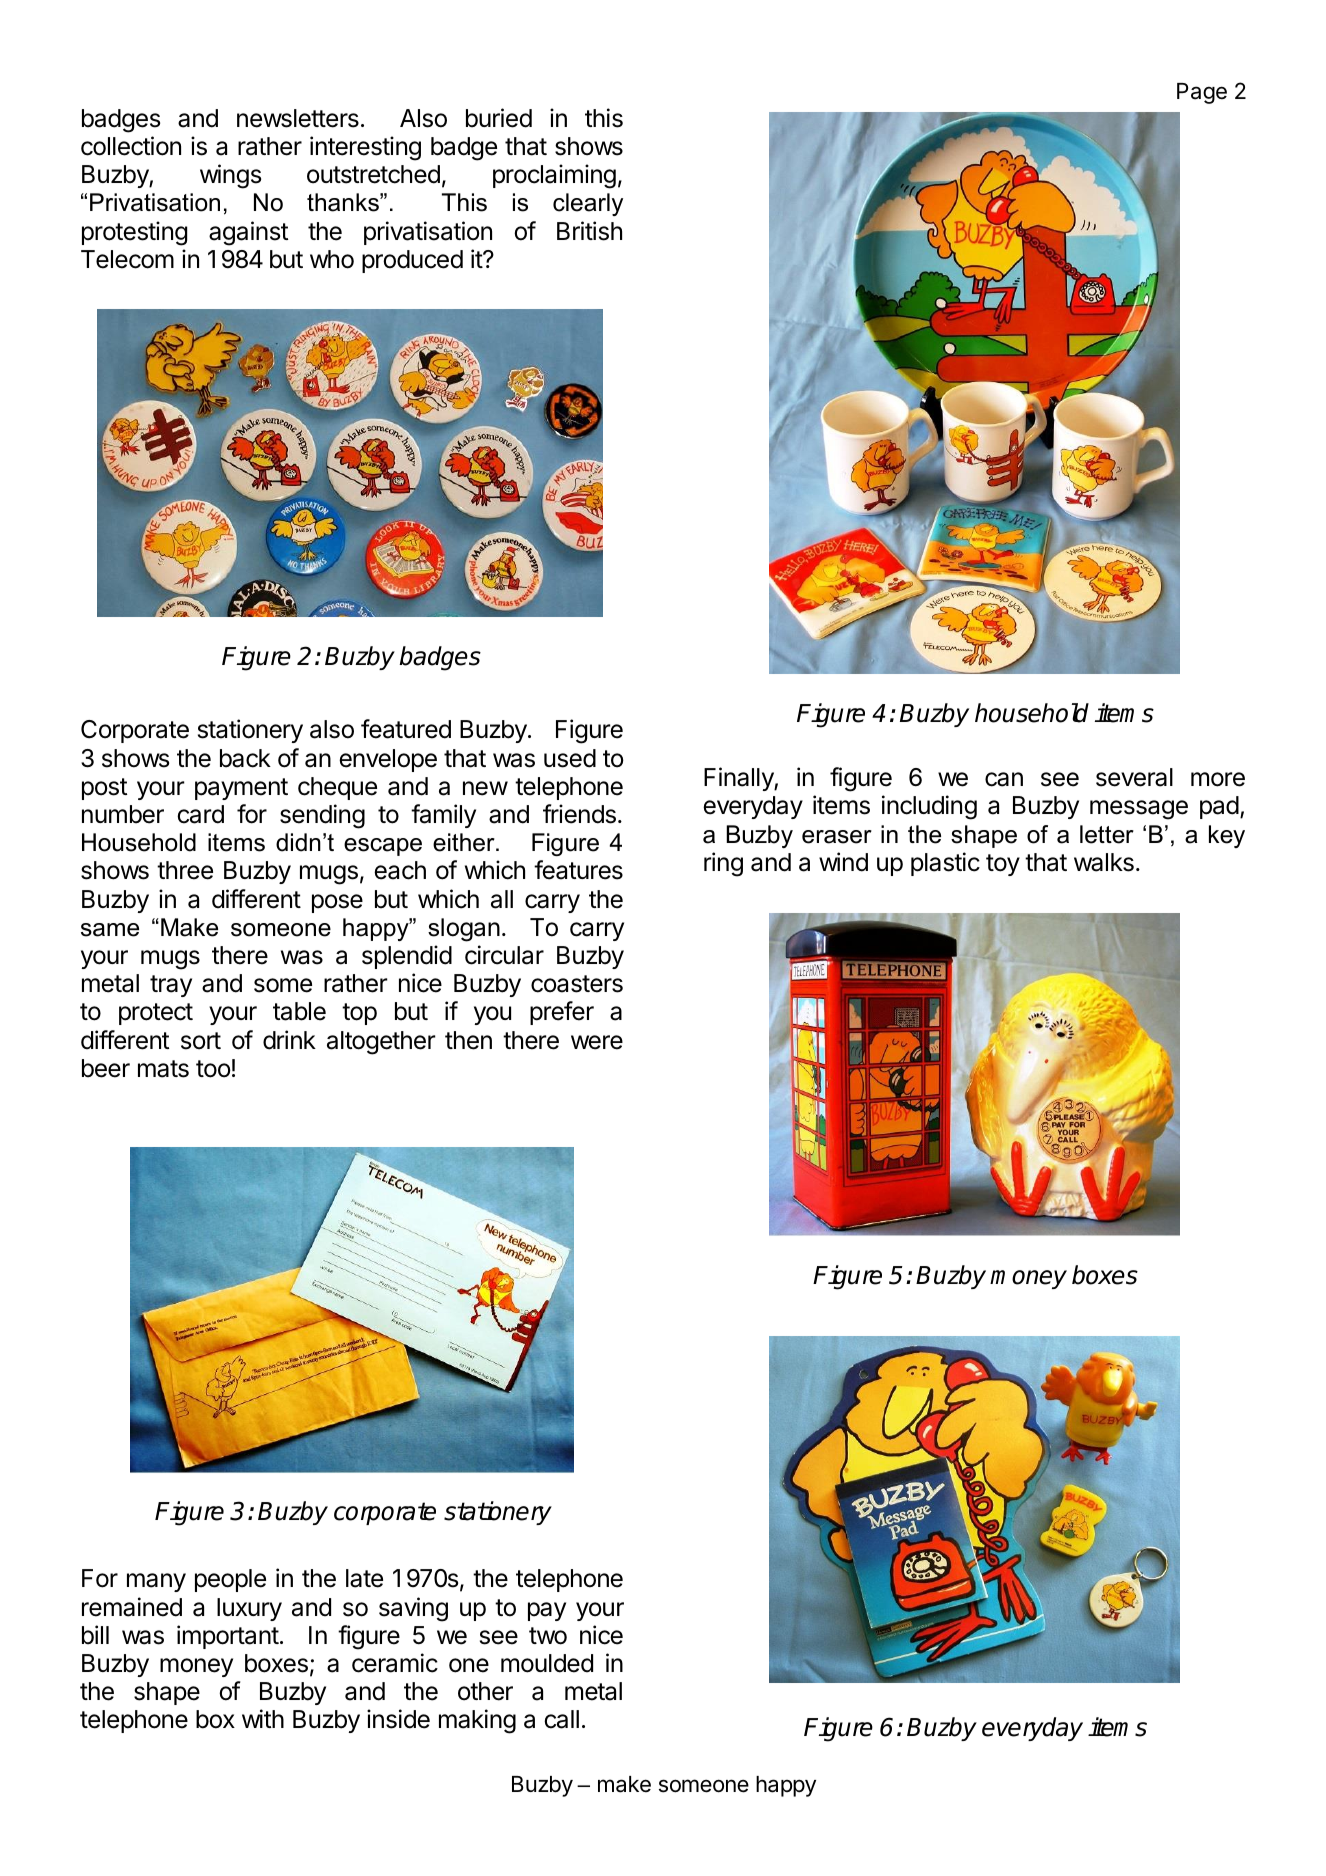  I want to click on wings, so click(230, 176).
